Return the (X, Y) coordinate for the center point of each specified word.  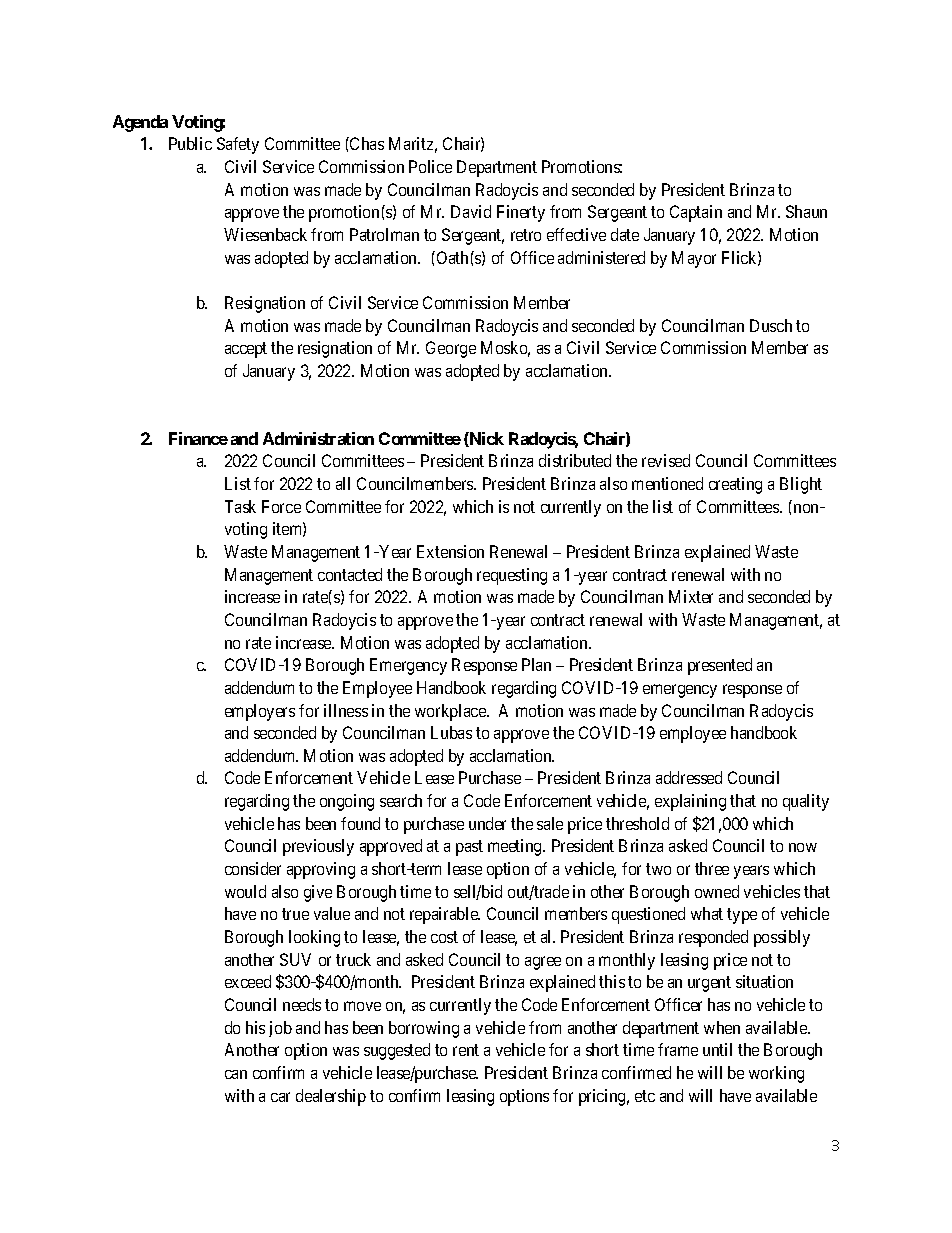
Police (430, 166)
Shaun (806, 211)
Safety (238, 145)
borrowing (424, 1029)
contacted (350, 574)
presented (720, 666)
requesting (512, 576)
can (236, 1074)
